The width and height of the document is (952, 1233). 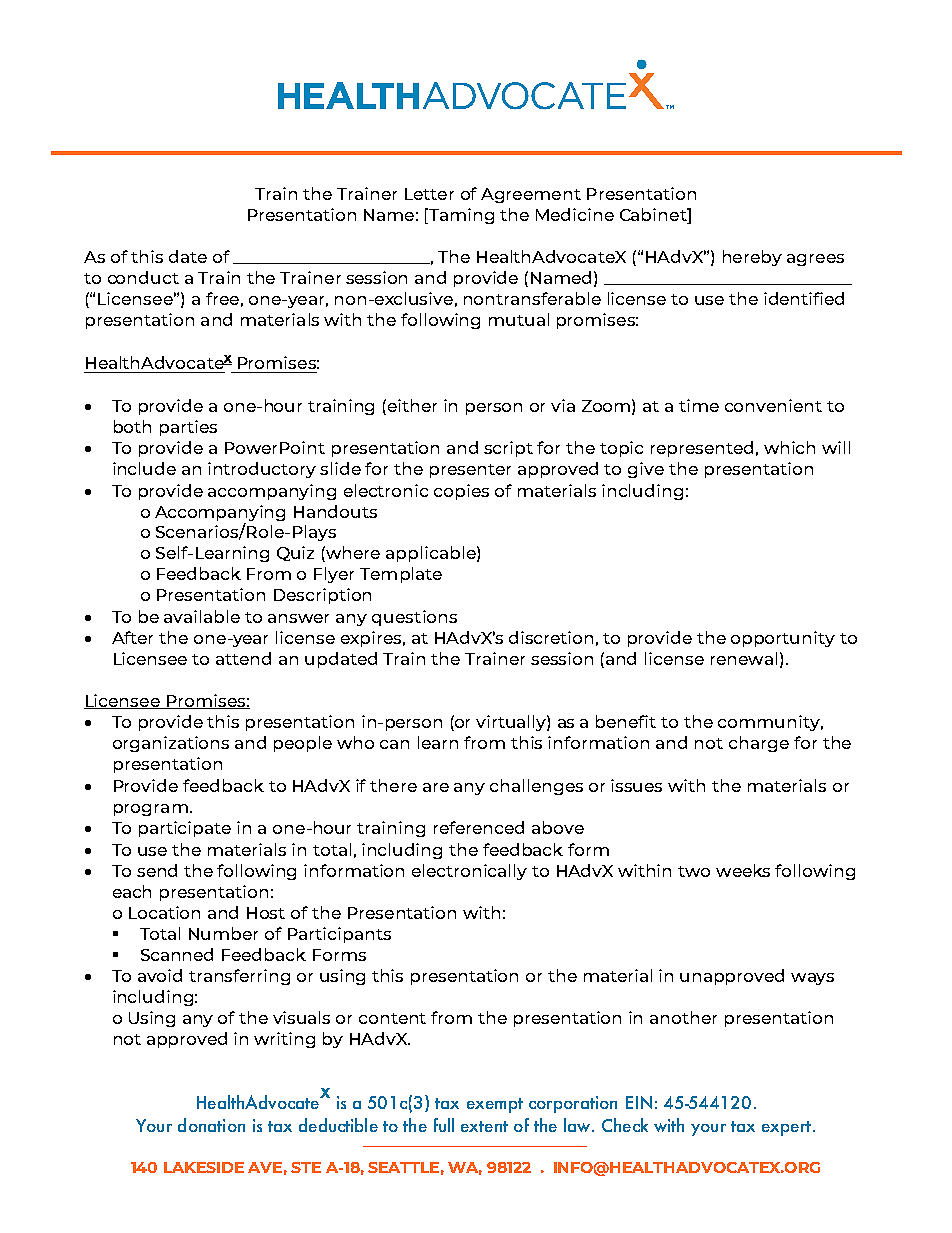 What do you see at coordinates (752, 258) in the document?
I see `hereby` at bounding box center [752, 258].
